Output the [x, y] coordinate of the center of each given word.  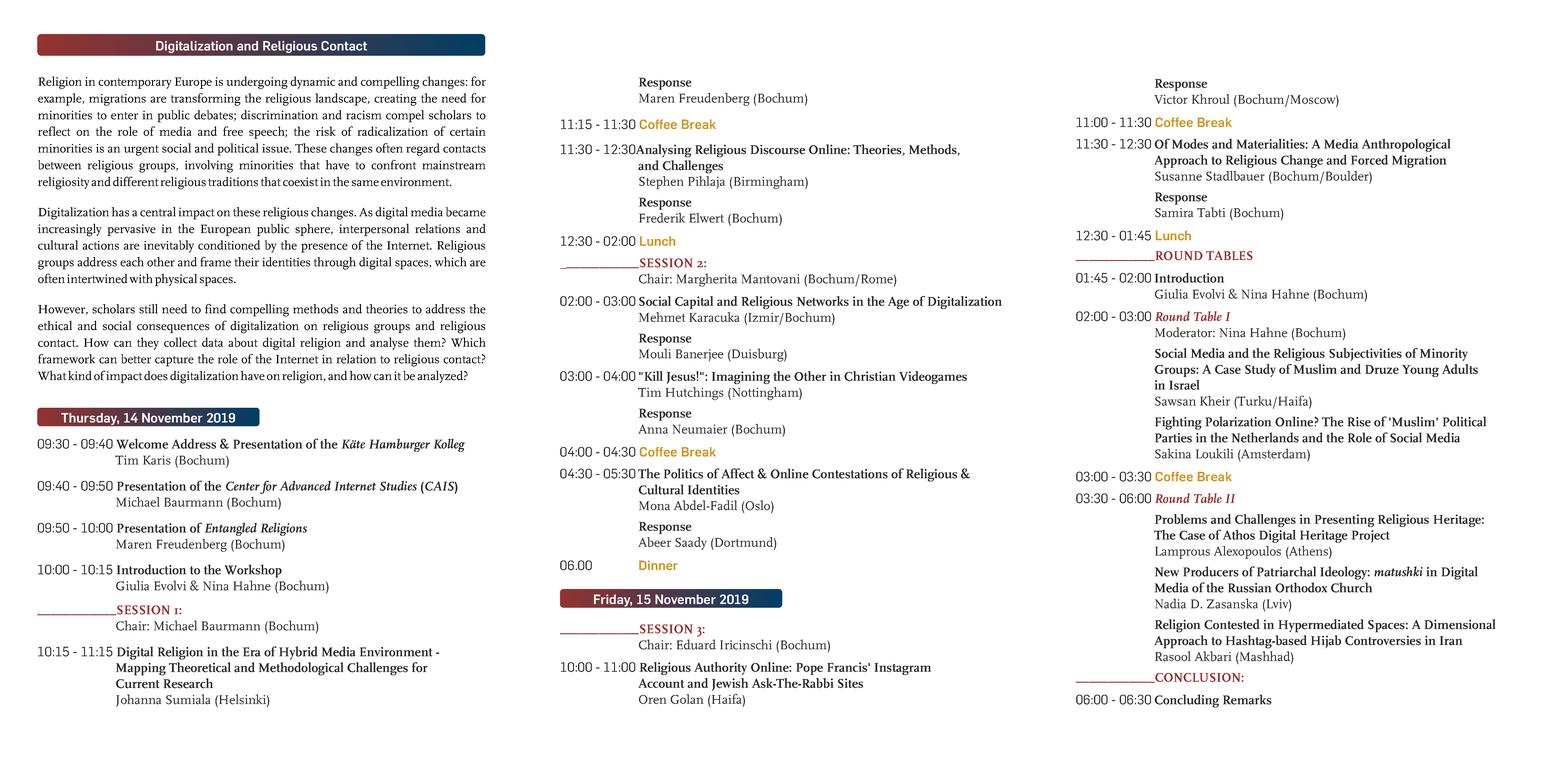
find [215, 309]
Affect [737, 473]
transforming [206, 99]
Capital [694, 302]
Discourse [777, 149]
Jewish [730, 684]
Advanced [305, 486]
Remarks [1247, 699]
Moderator [1185, 332]
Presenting [1344, 520]
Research [188, 683]
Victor [1171, 99]
